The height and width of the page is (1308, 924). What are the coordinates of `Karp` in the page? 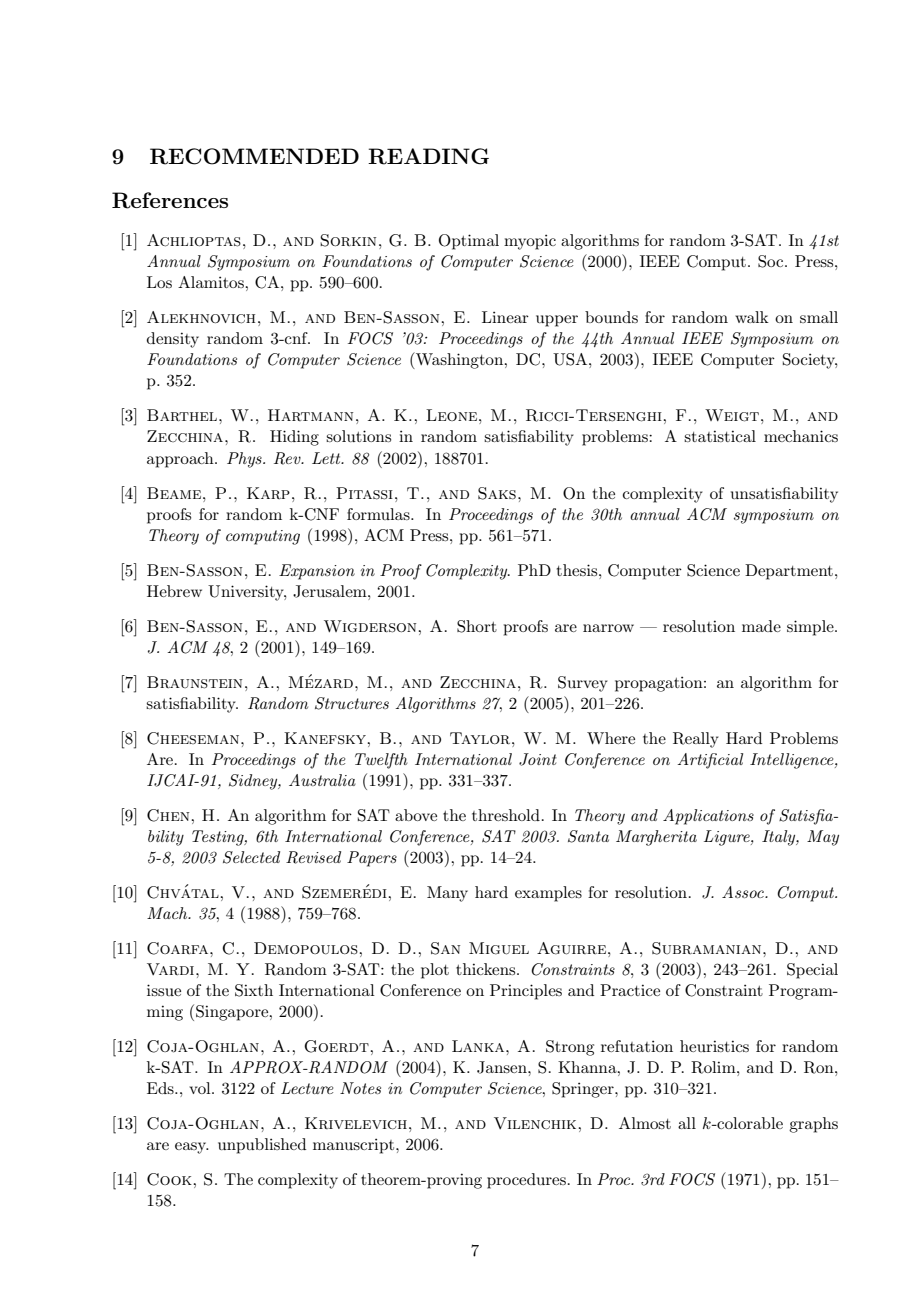 It's located at (268, 493).
